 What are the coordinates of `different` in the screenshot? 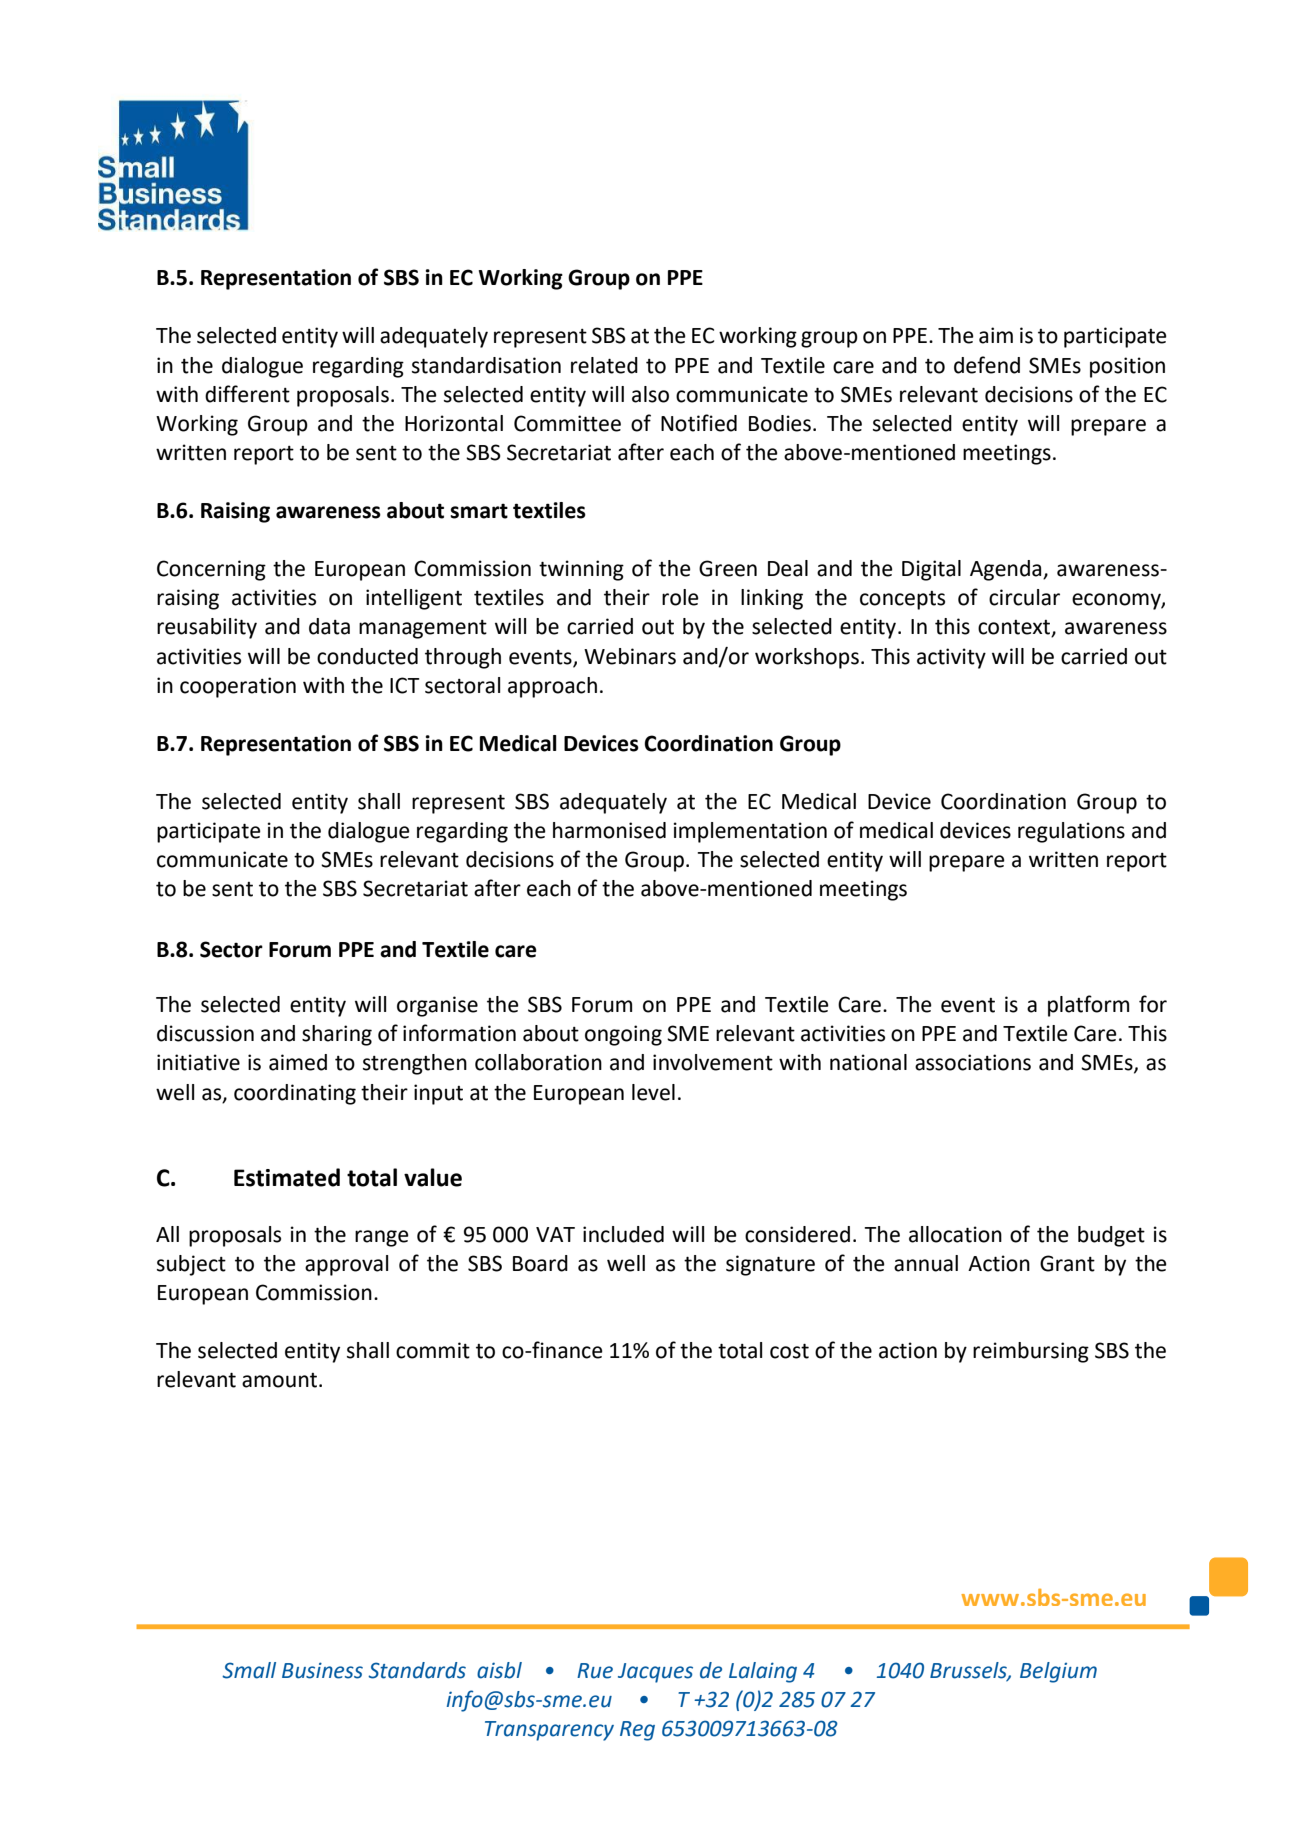 It's located at (247, 394).
